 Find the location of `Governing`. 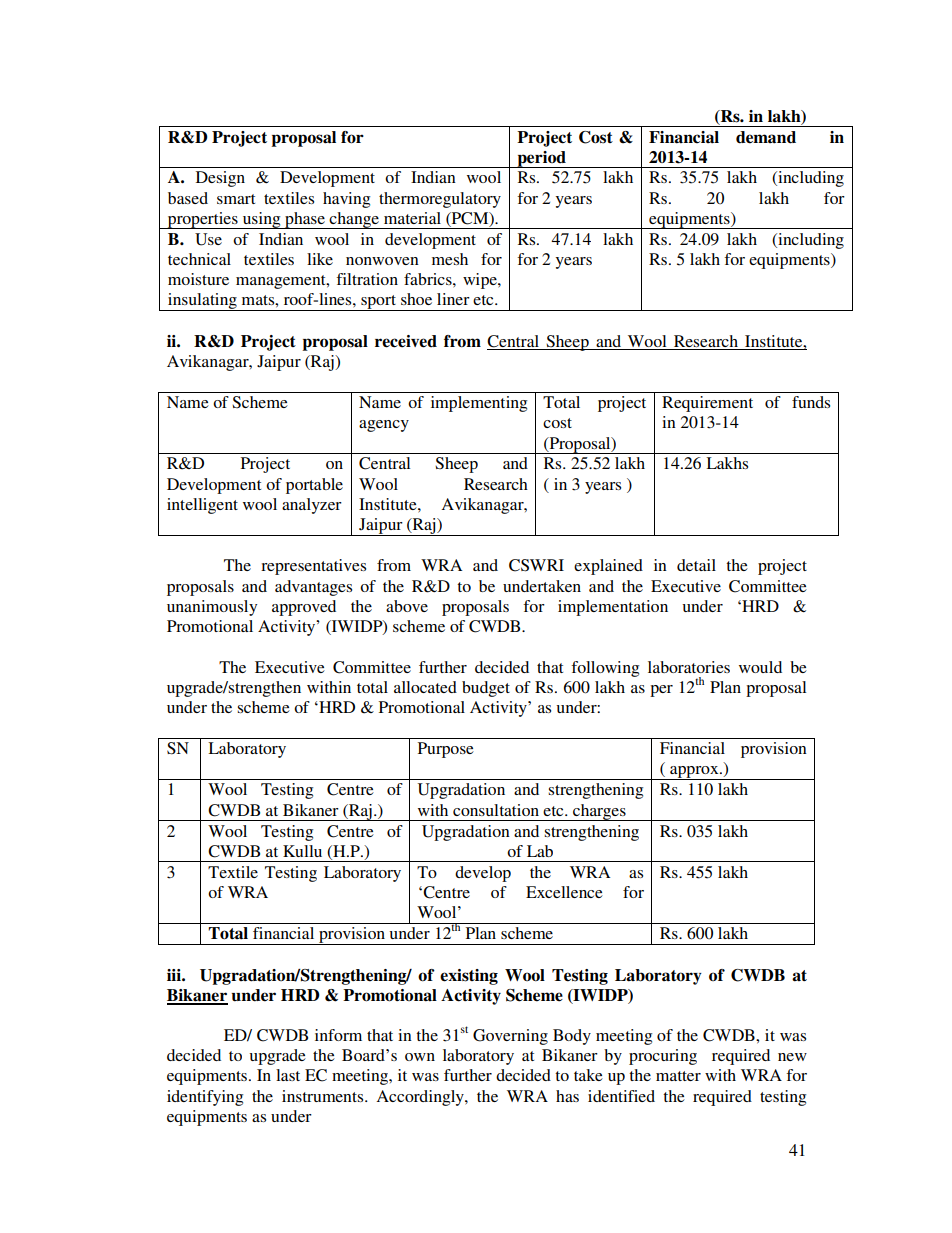

Governing is located at coordinates (510, 1037).
